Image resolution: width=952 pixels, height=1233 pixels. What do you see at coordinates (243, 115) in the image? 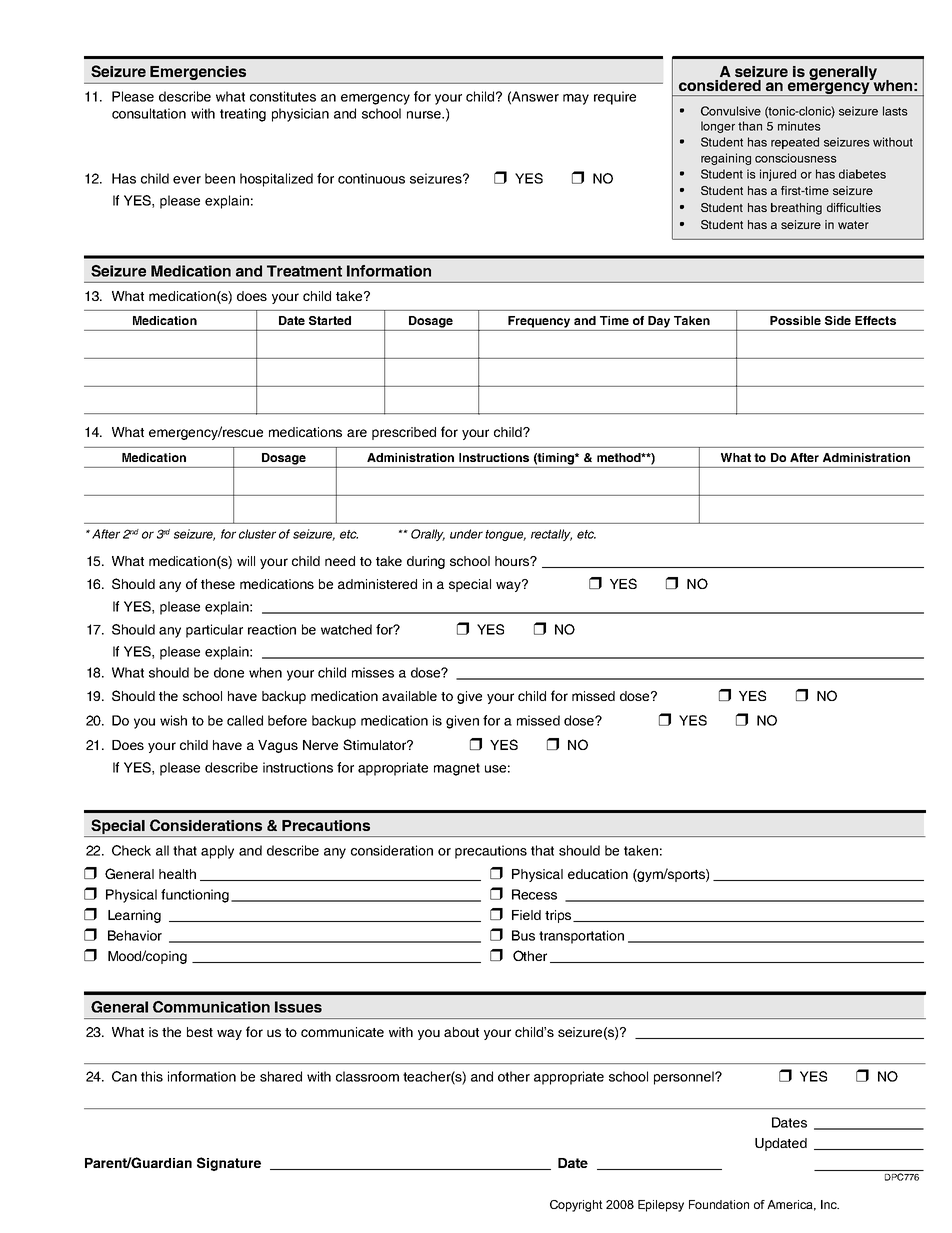
I see `treating` at bounding box center [243, 115].
